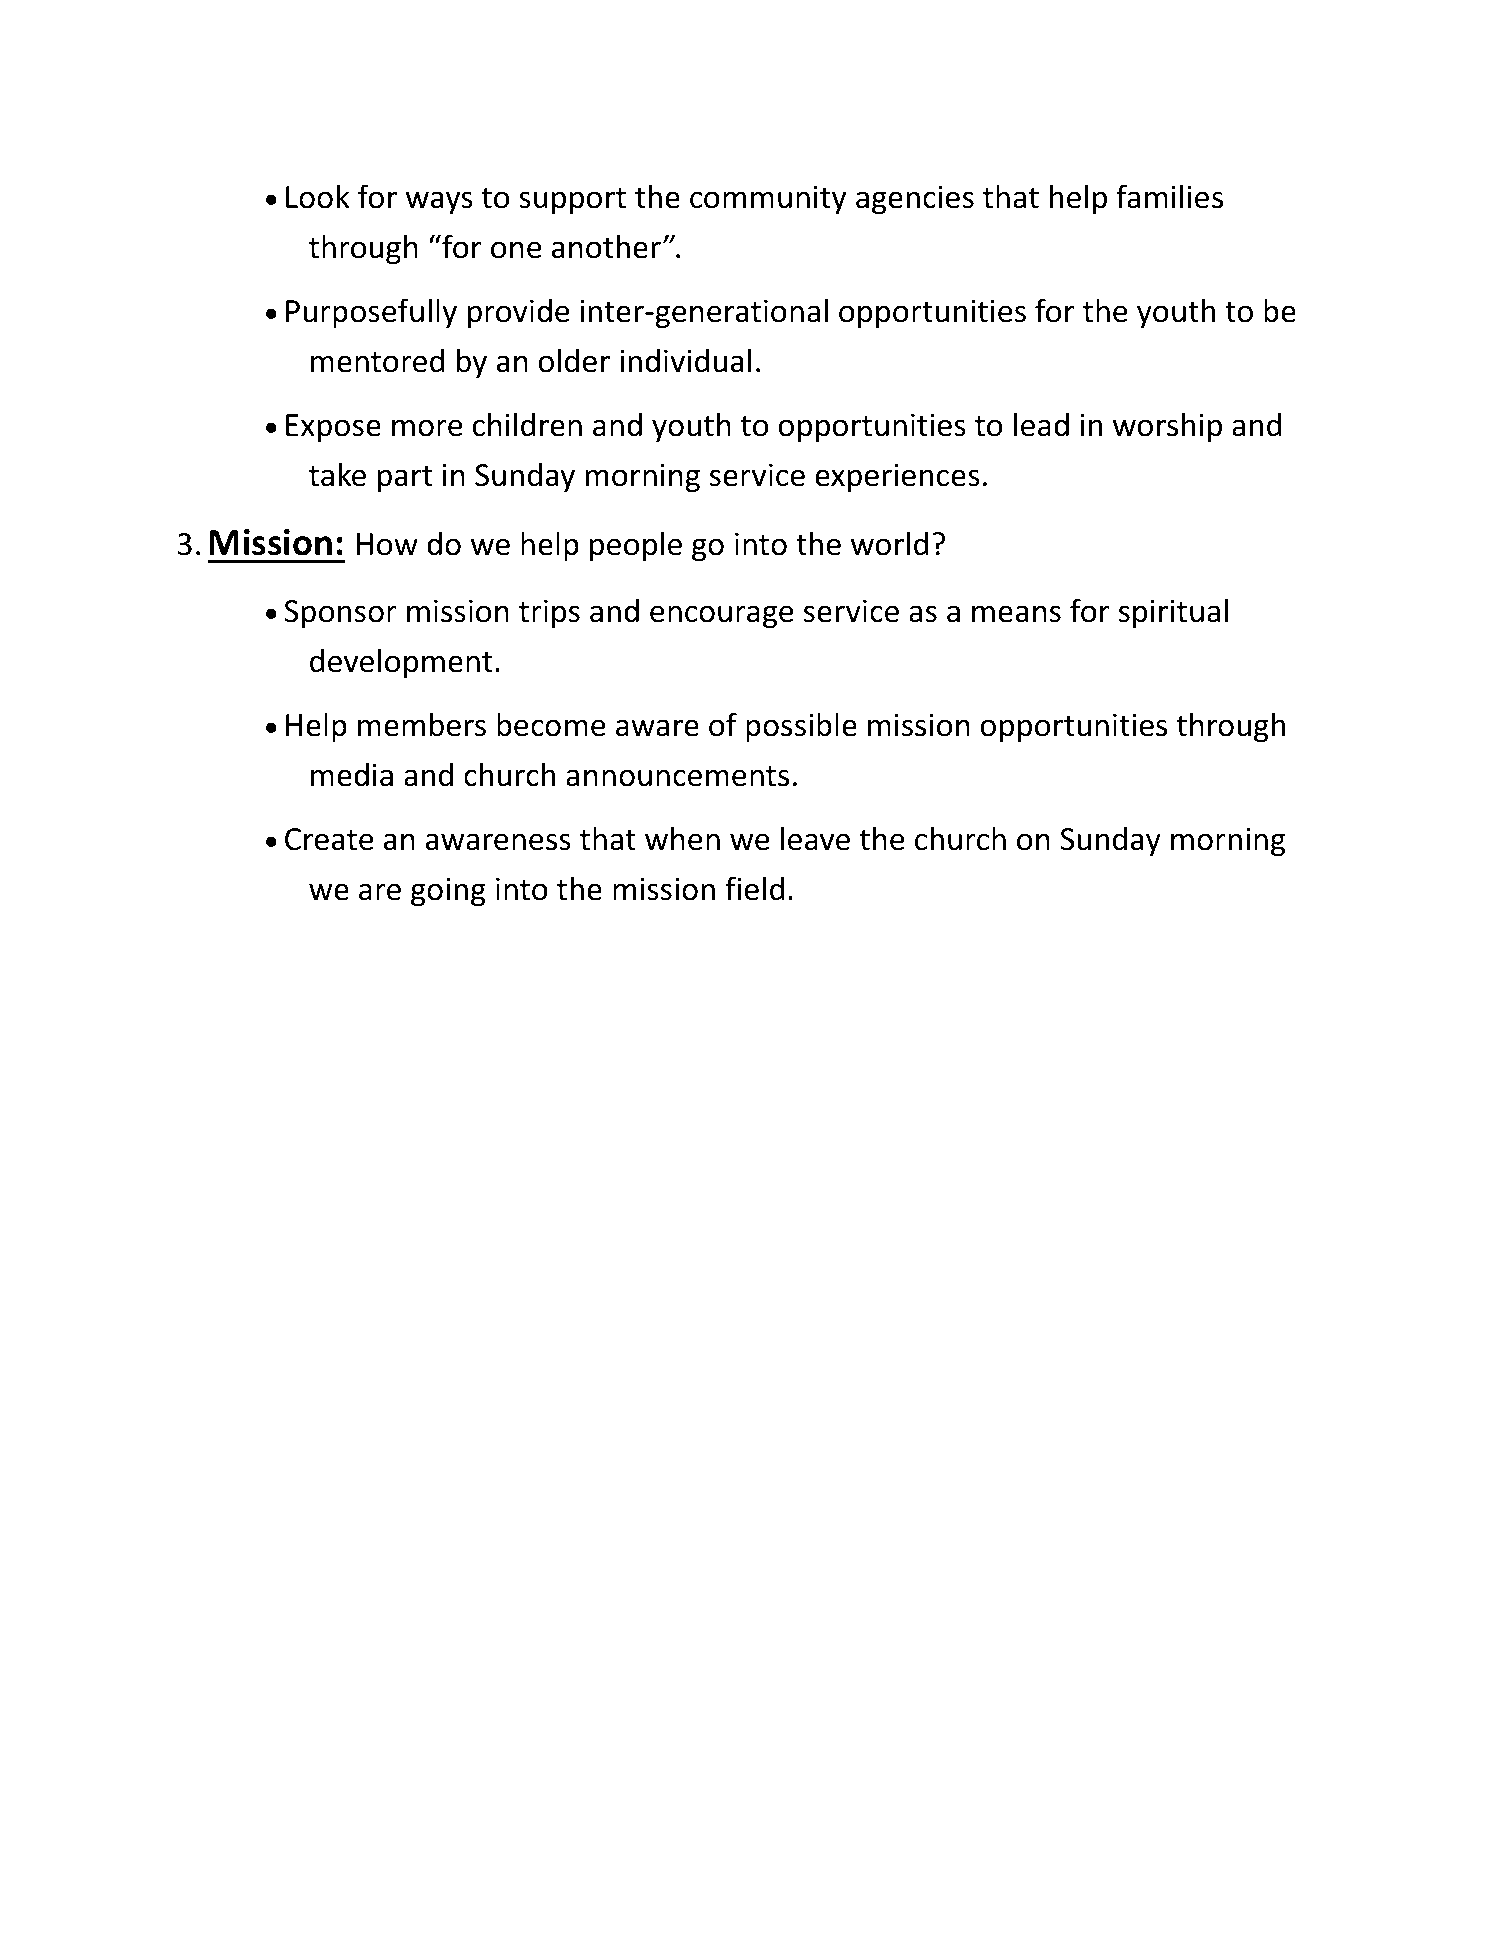 This screenshot has width=1499, height=1939. Describe the element at coordinates (897, 477) in the screenshot. I see `experiences` at that location.
